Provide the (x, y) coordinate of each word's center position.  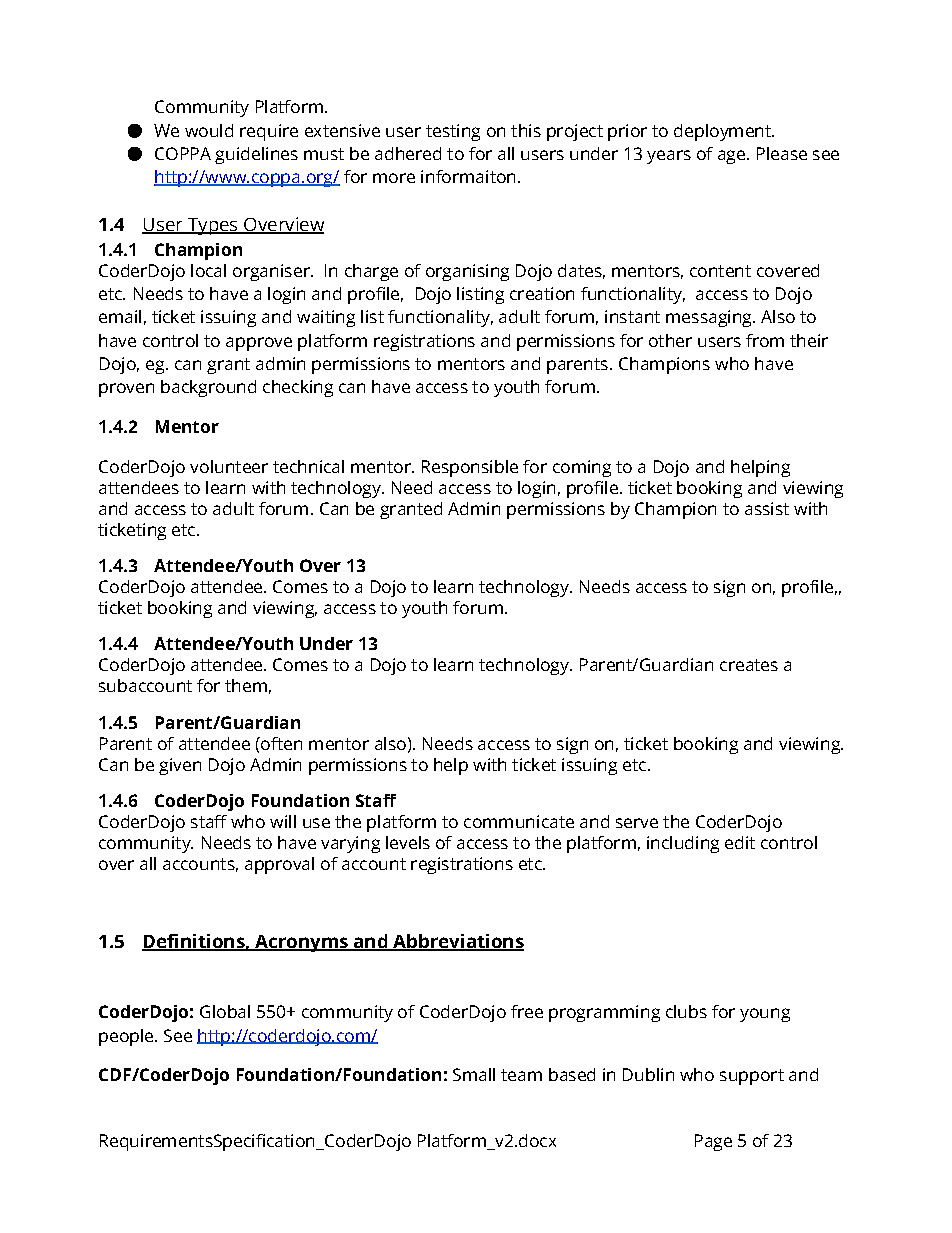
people (127, 1037)
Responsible (470, 468)
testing (453, 132)
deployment (723, 132)
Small (474, 1074)
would (209, 130)
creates (749, 665)
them (246, 685)
